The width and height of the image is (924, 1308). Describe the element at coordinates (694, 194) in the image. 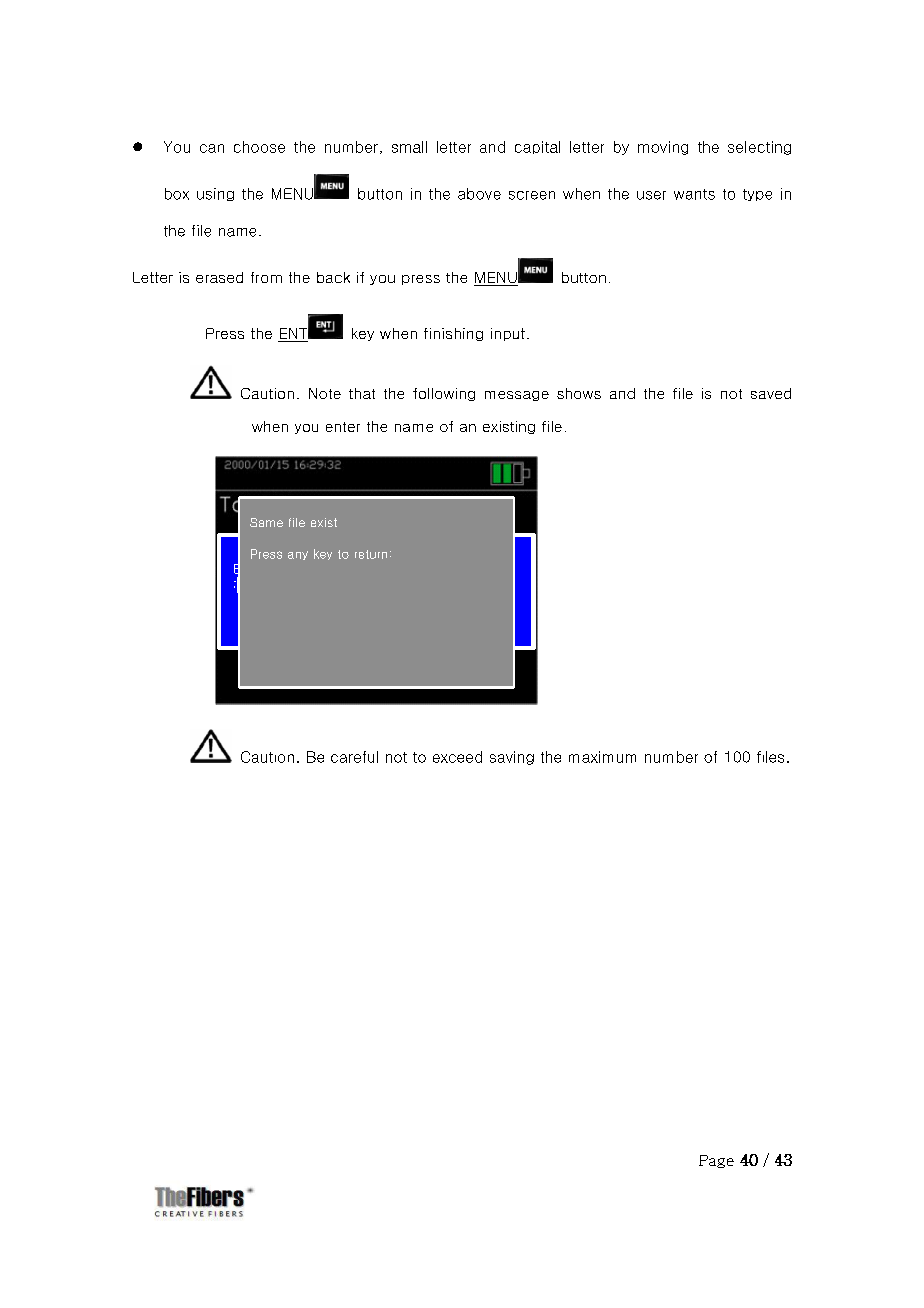

I see `wants` at that location.
